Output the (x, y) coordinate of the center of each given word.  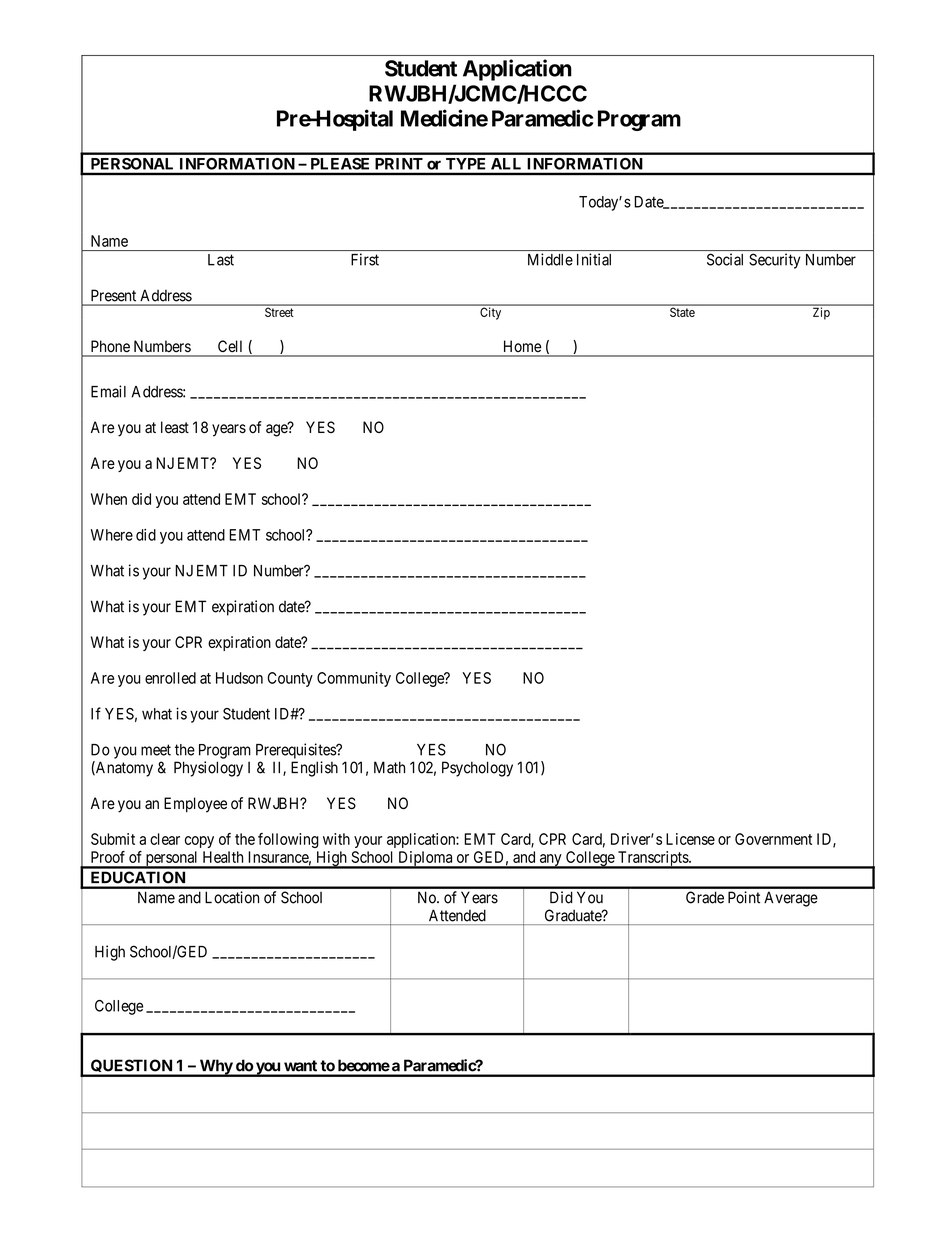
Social (725, 259)
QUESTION (131, 1067)
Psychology (477, 769)
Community (354, 679)
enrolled (170, 678)
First (365, 259)
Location (232, 897)
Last (221, 260)
